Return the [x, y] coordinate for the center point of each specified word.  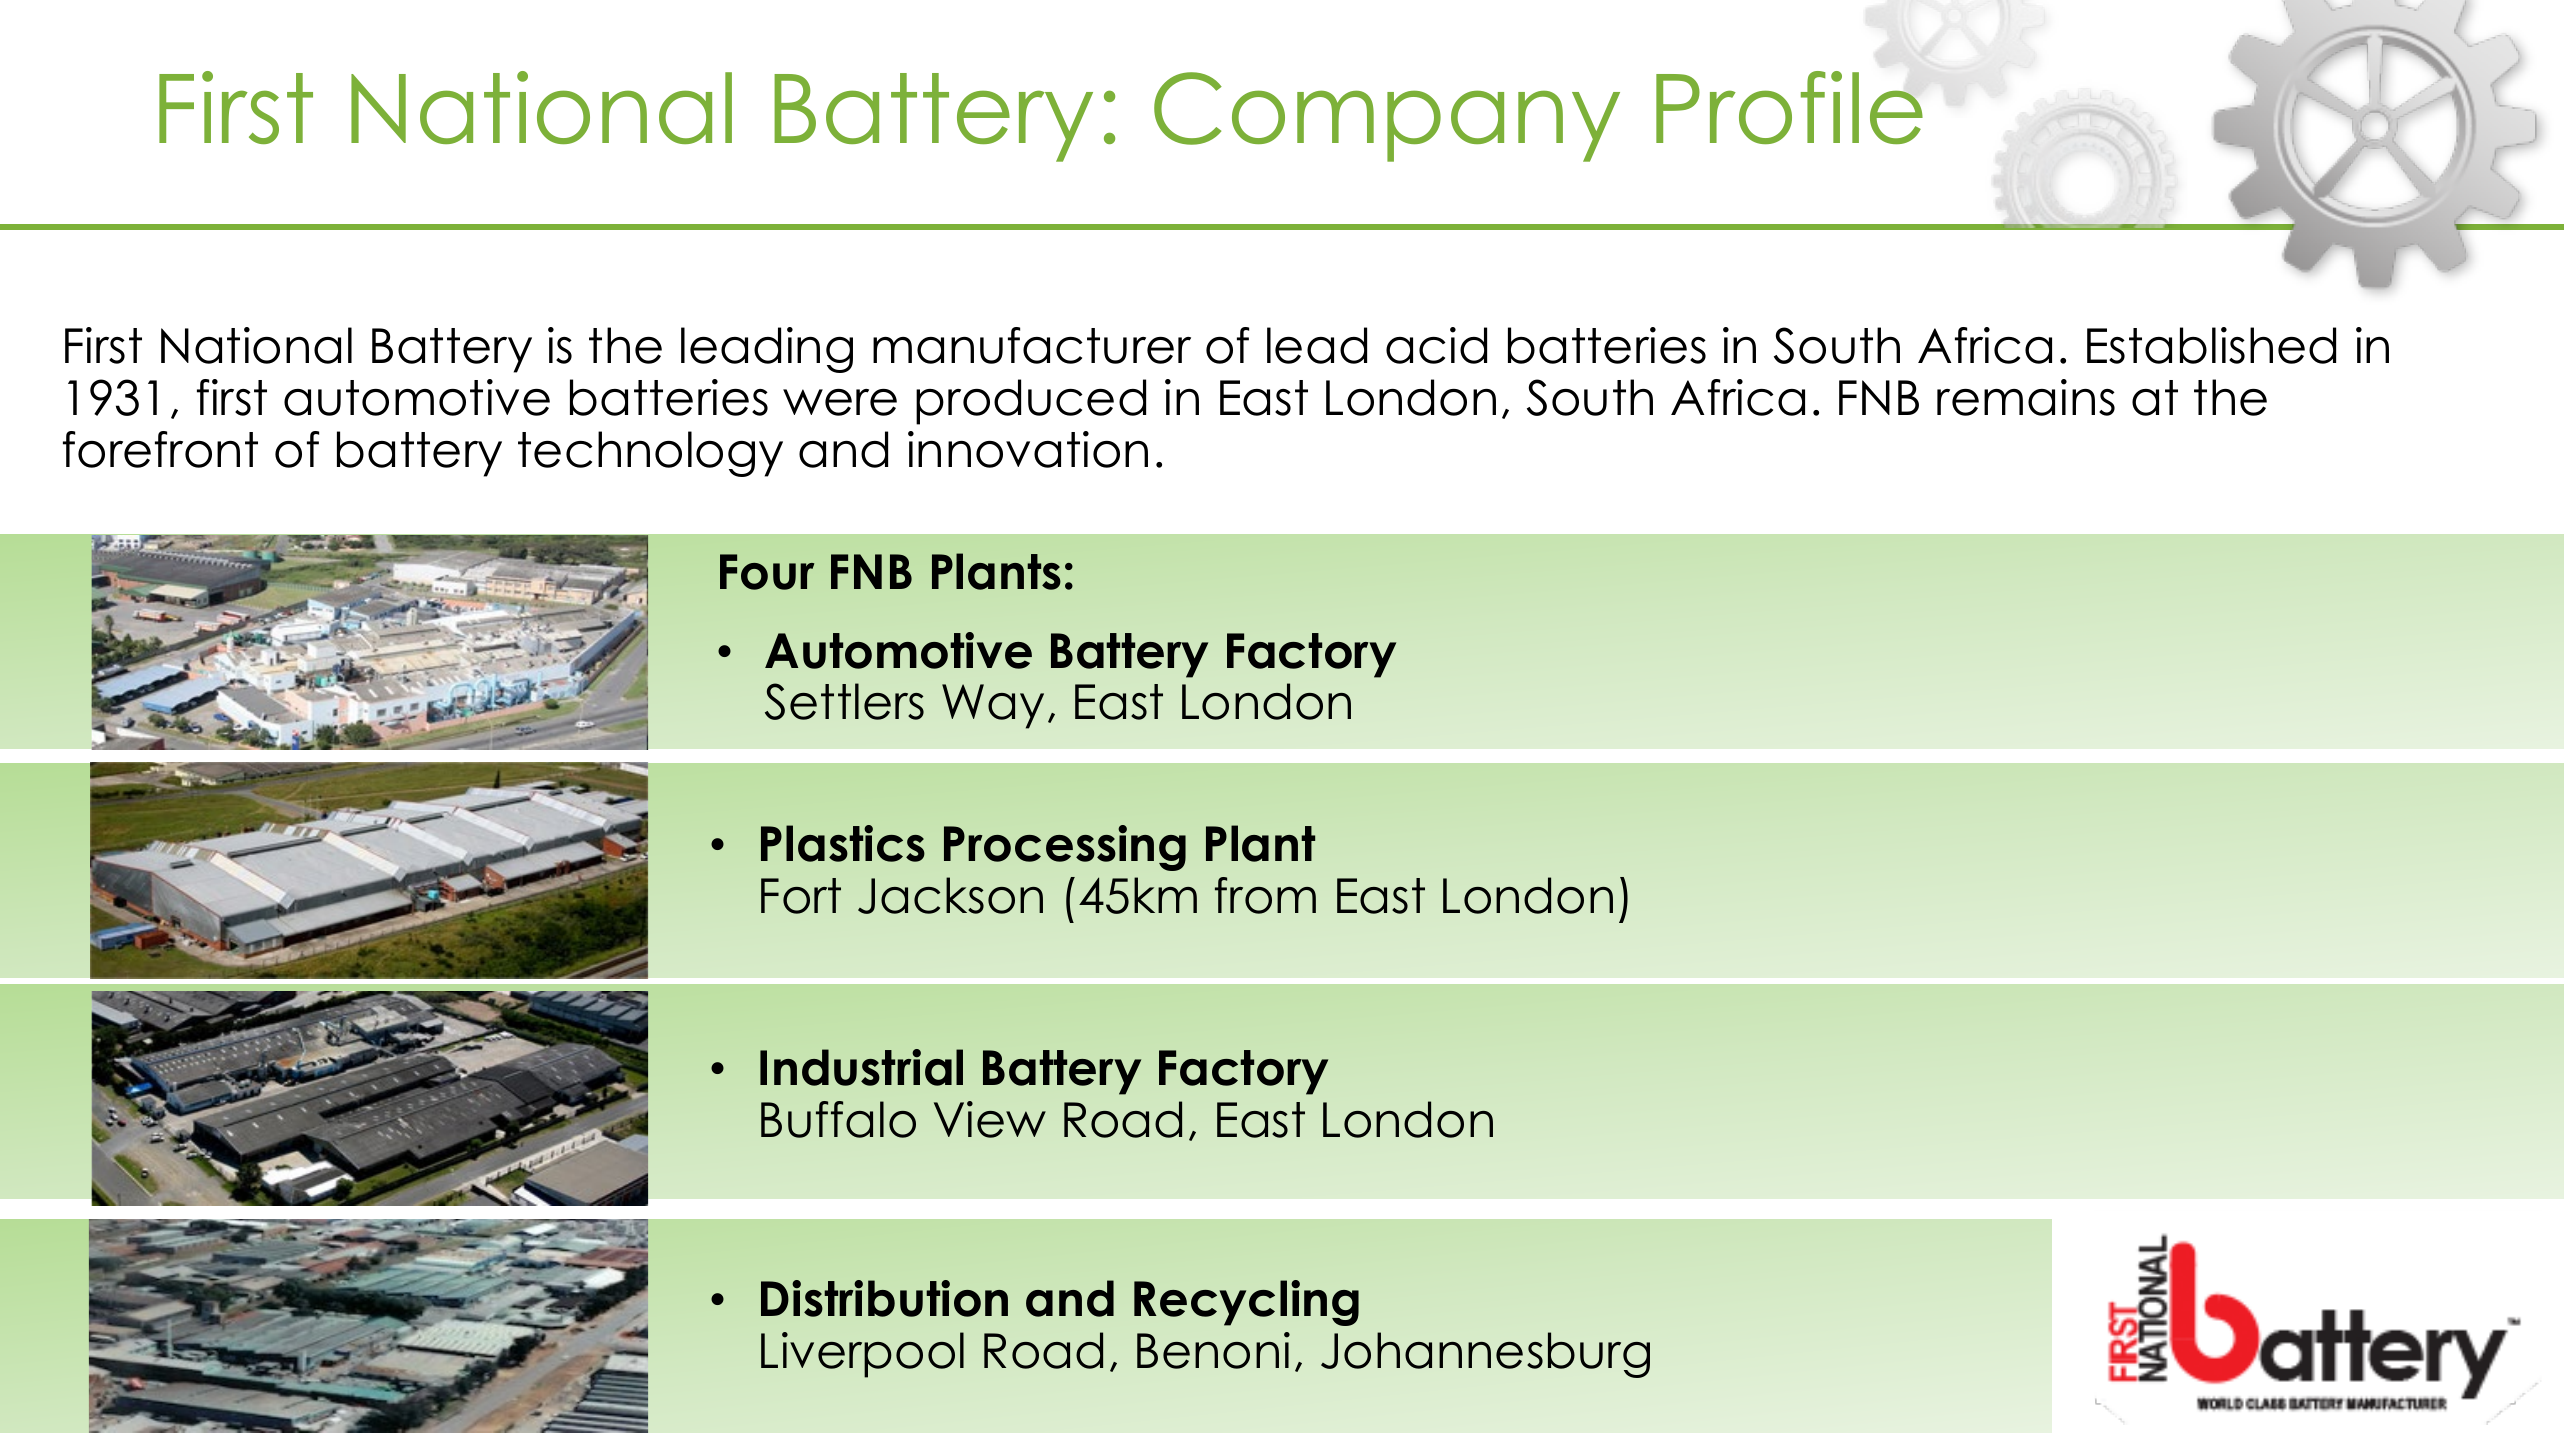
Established [2211, 345]
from [1265, 895]
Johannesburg [1485, 1355]
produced [1031, 402]
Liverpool [862, 1355]
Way [993, 706]
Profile [1789, 107]
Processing [1065, 848]
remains [2026, 397]
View [990, 1119]
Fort [801, 896]
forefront [160, 449]
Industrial [861, 1067]
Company [1387, 117]
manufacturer [1032, 345]
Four [767, 572]
